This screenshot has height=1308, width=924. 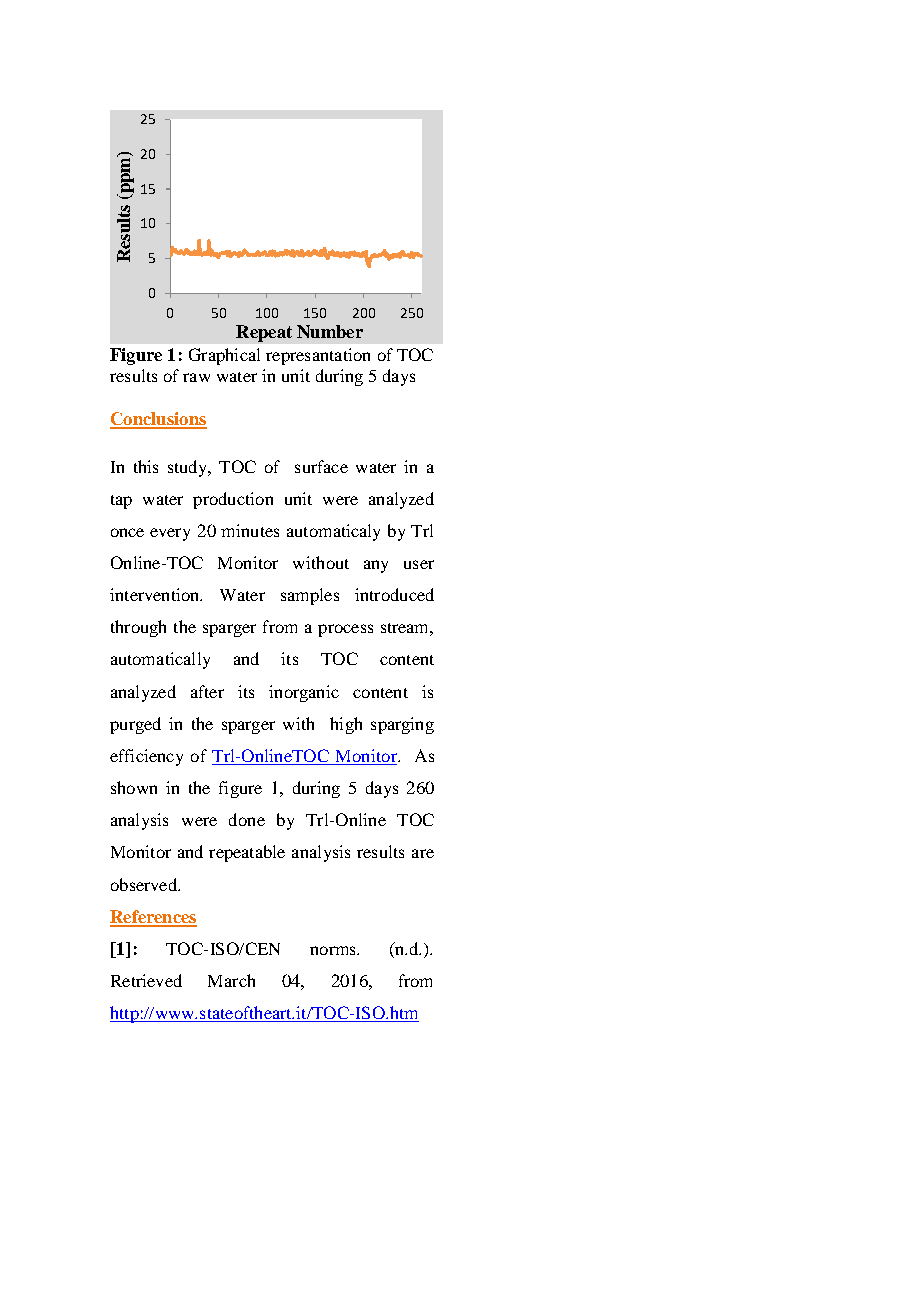 I want to click on Retrieved, so click(x=146, y=980).
